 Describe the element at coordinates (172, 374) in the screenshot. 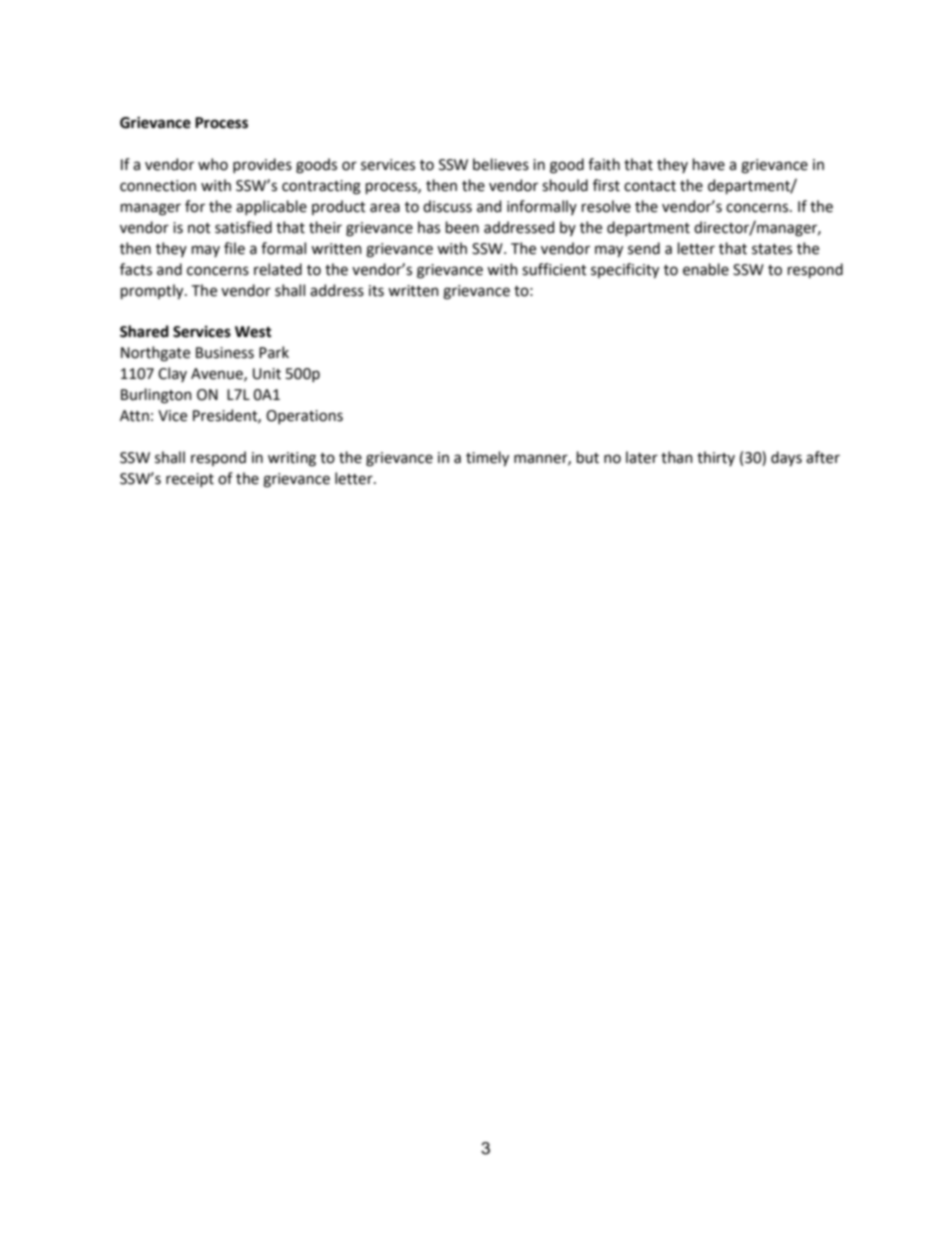

I see `Clay` at that location.
